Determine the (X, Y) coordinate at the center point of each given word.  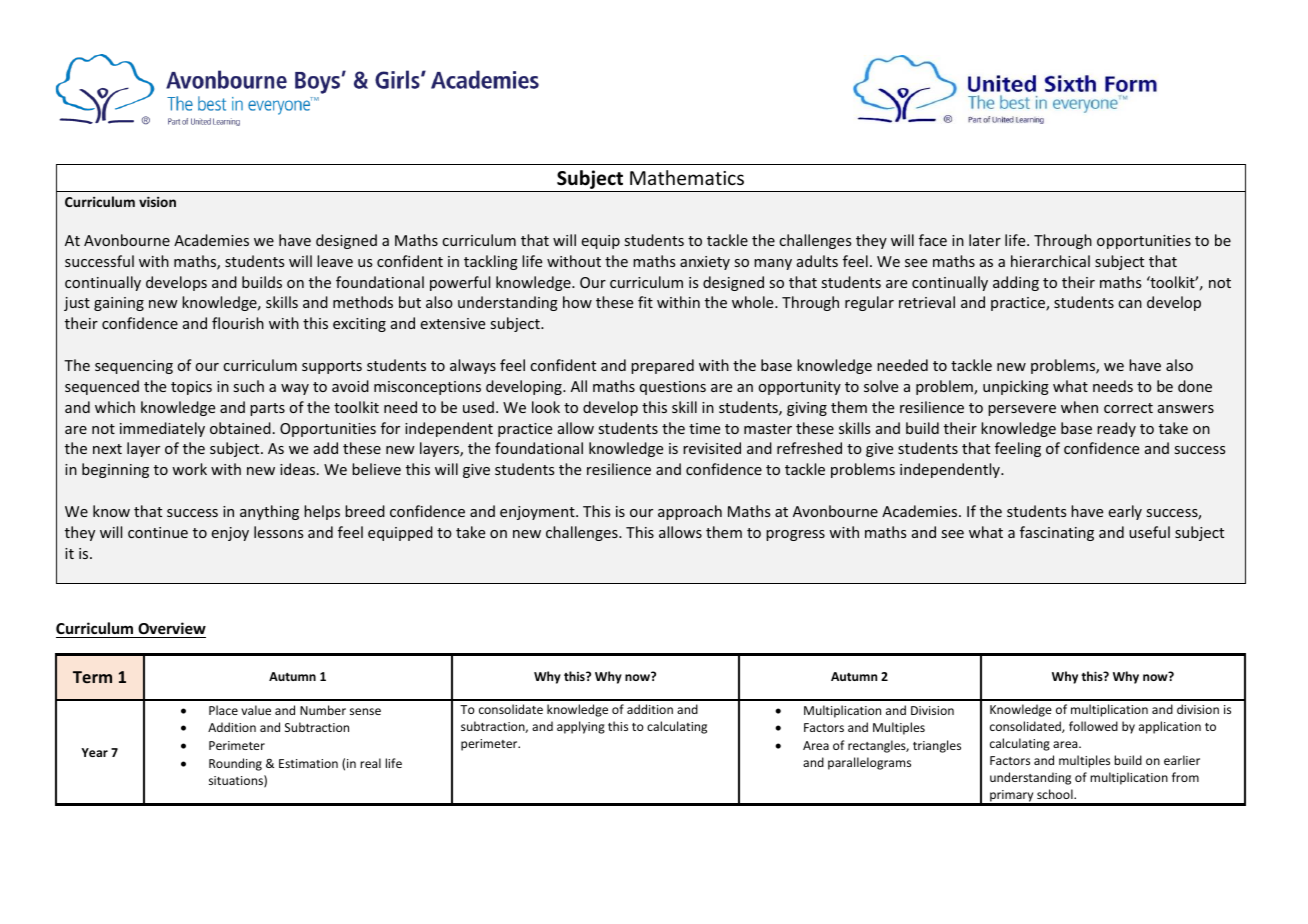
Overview (172, 628)
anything (269, 512)
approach (690, 512)
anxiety (705, 263)
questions (673, 388)
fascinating (1057, 533)
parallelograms (869, 763)
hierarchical (1050, 261)
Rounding (235, 764)
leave (335, 261)
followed (1093, 726)
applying (581, 727)
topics (191, 388)
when (1079, 407)
